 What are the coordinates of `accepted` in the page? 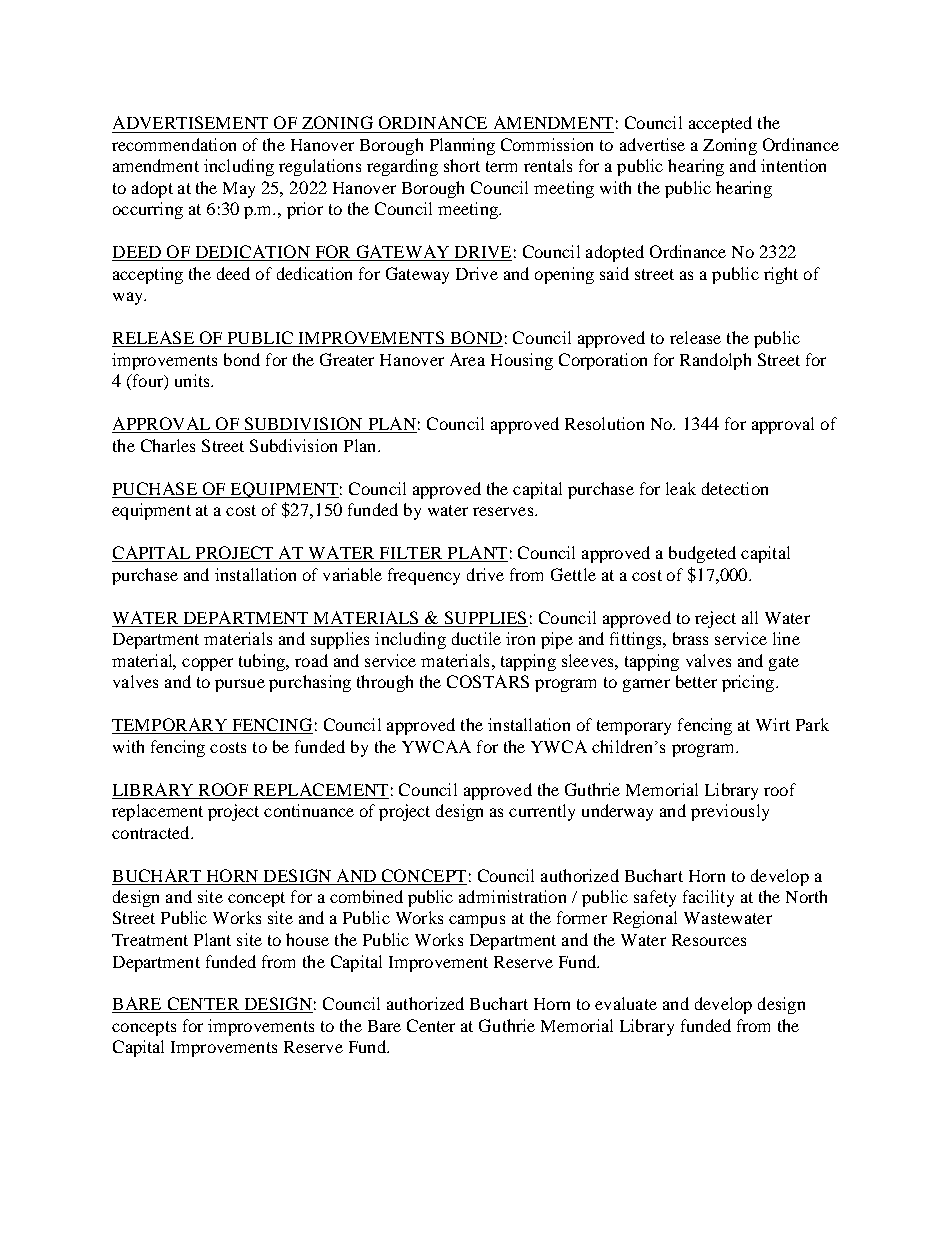 It's located at (720, 124).
